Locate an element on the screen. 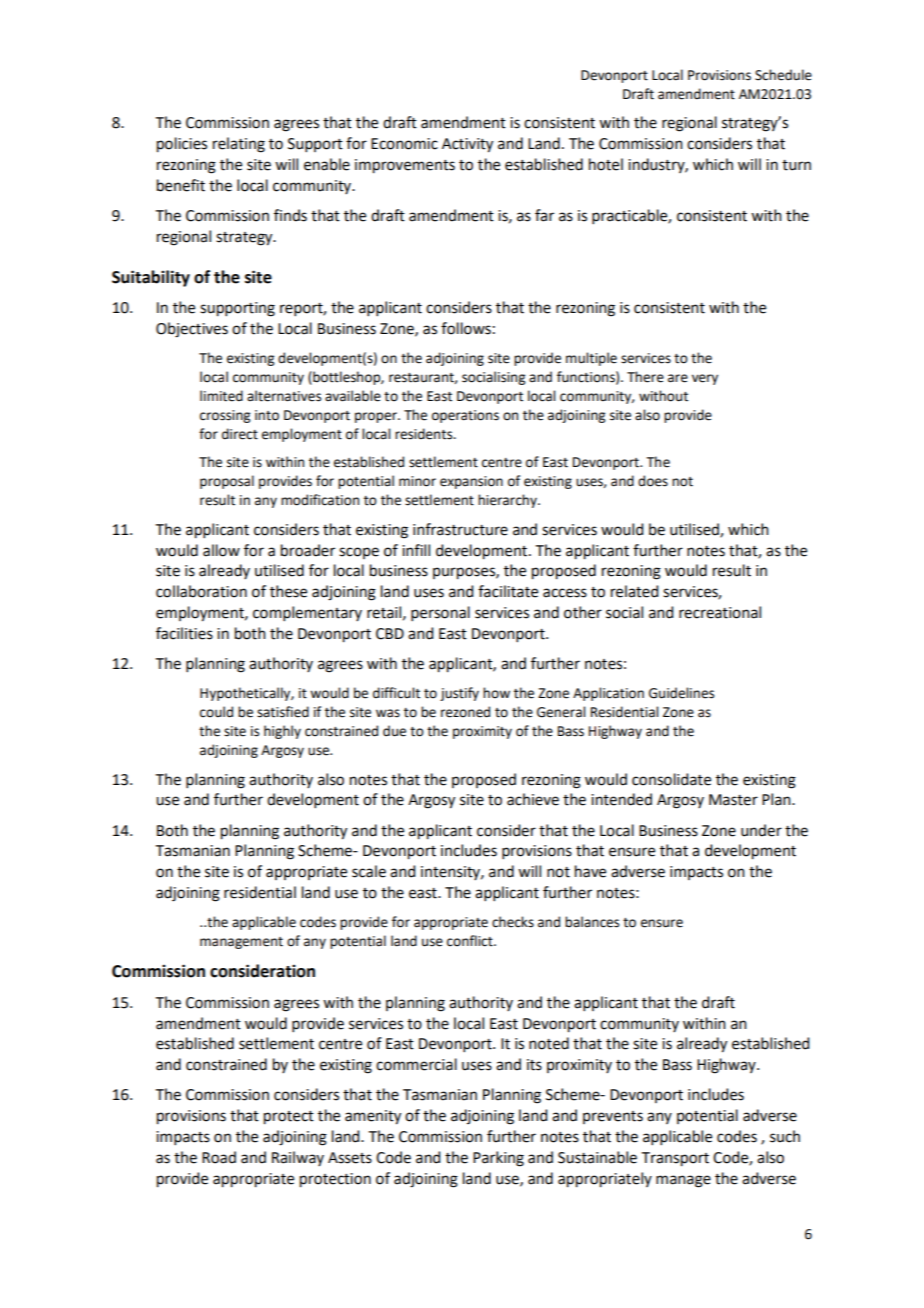 The width and height of the screenshot is (924, 1308). collaboration is located at coordinates (201, 591).
